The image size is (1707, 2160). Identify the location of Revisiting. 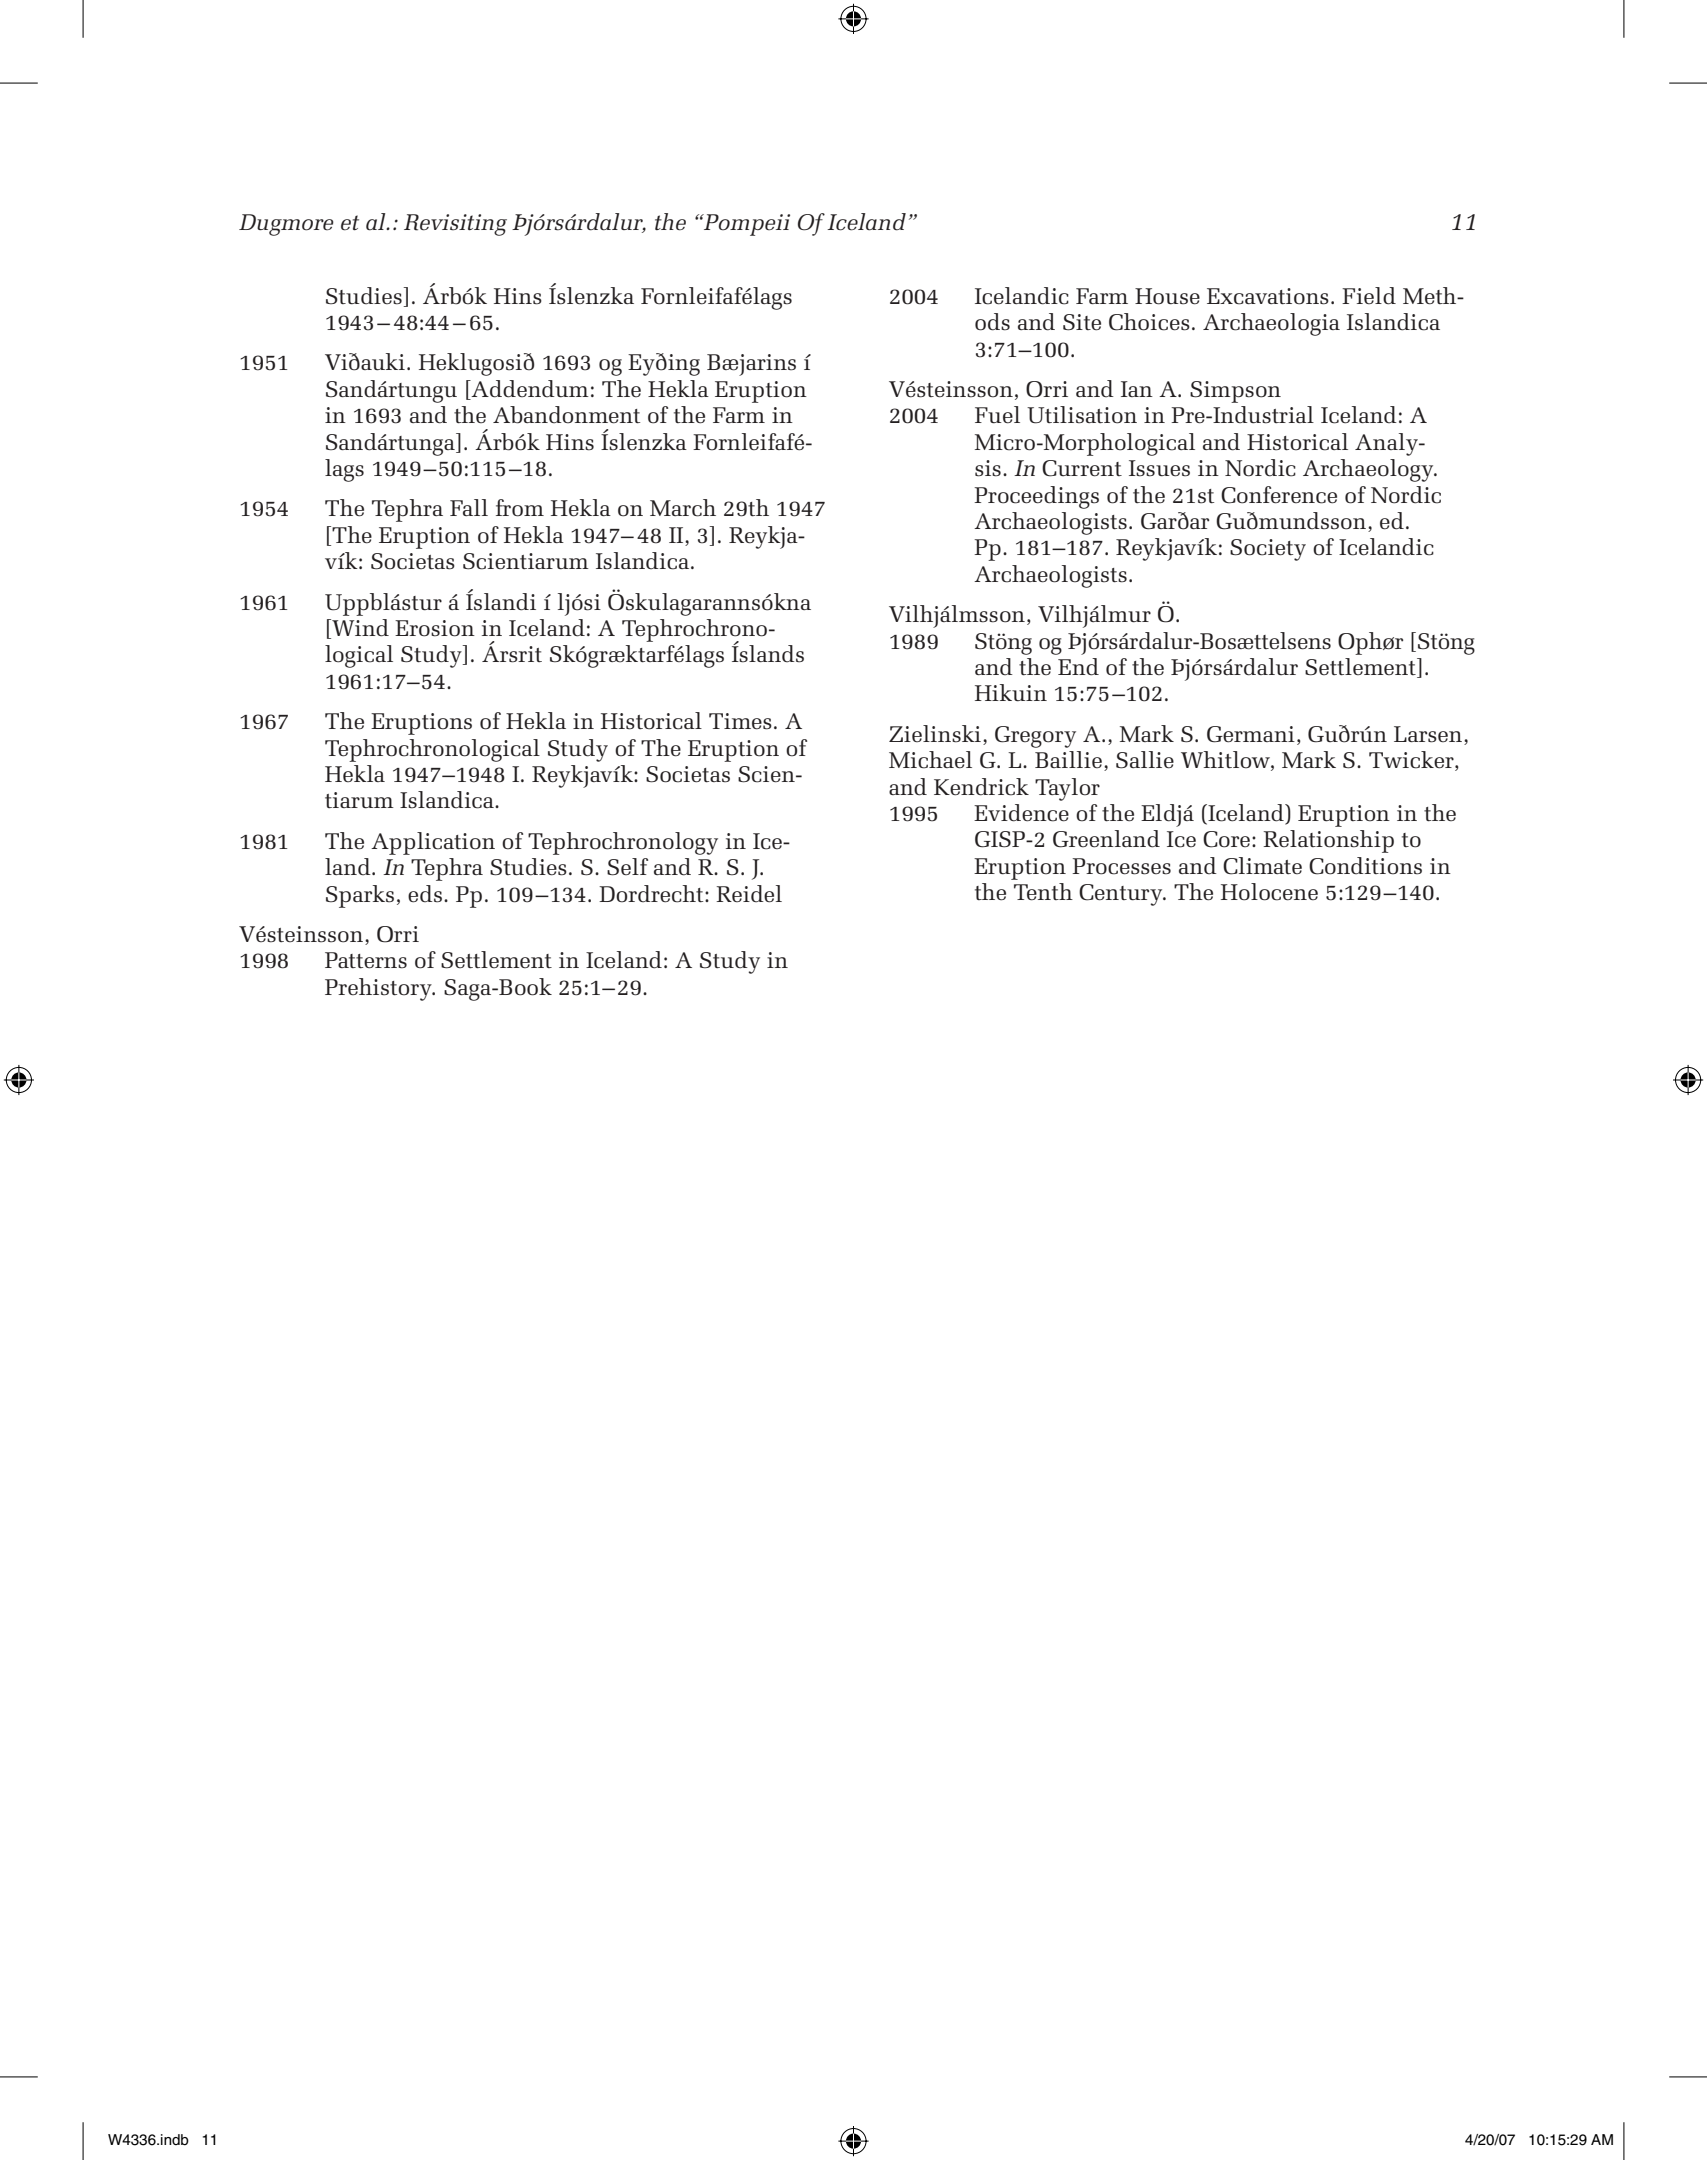
(455, 225).
